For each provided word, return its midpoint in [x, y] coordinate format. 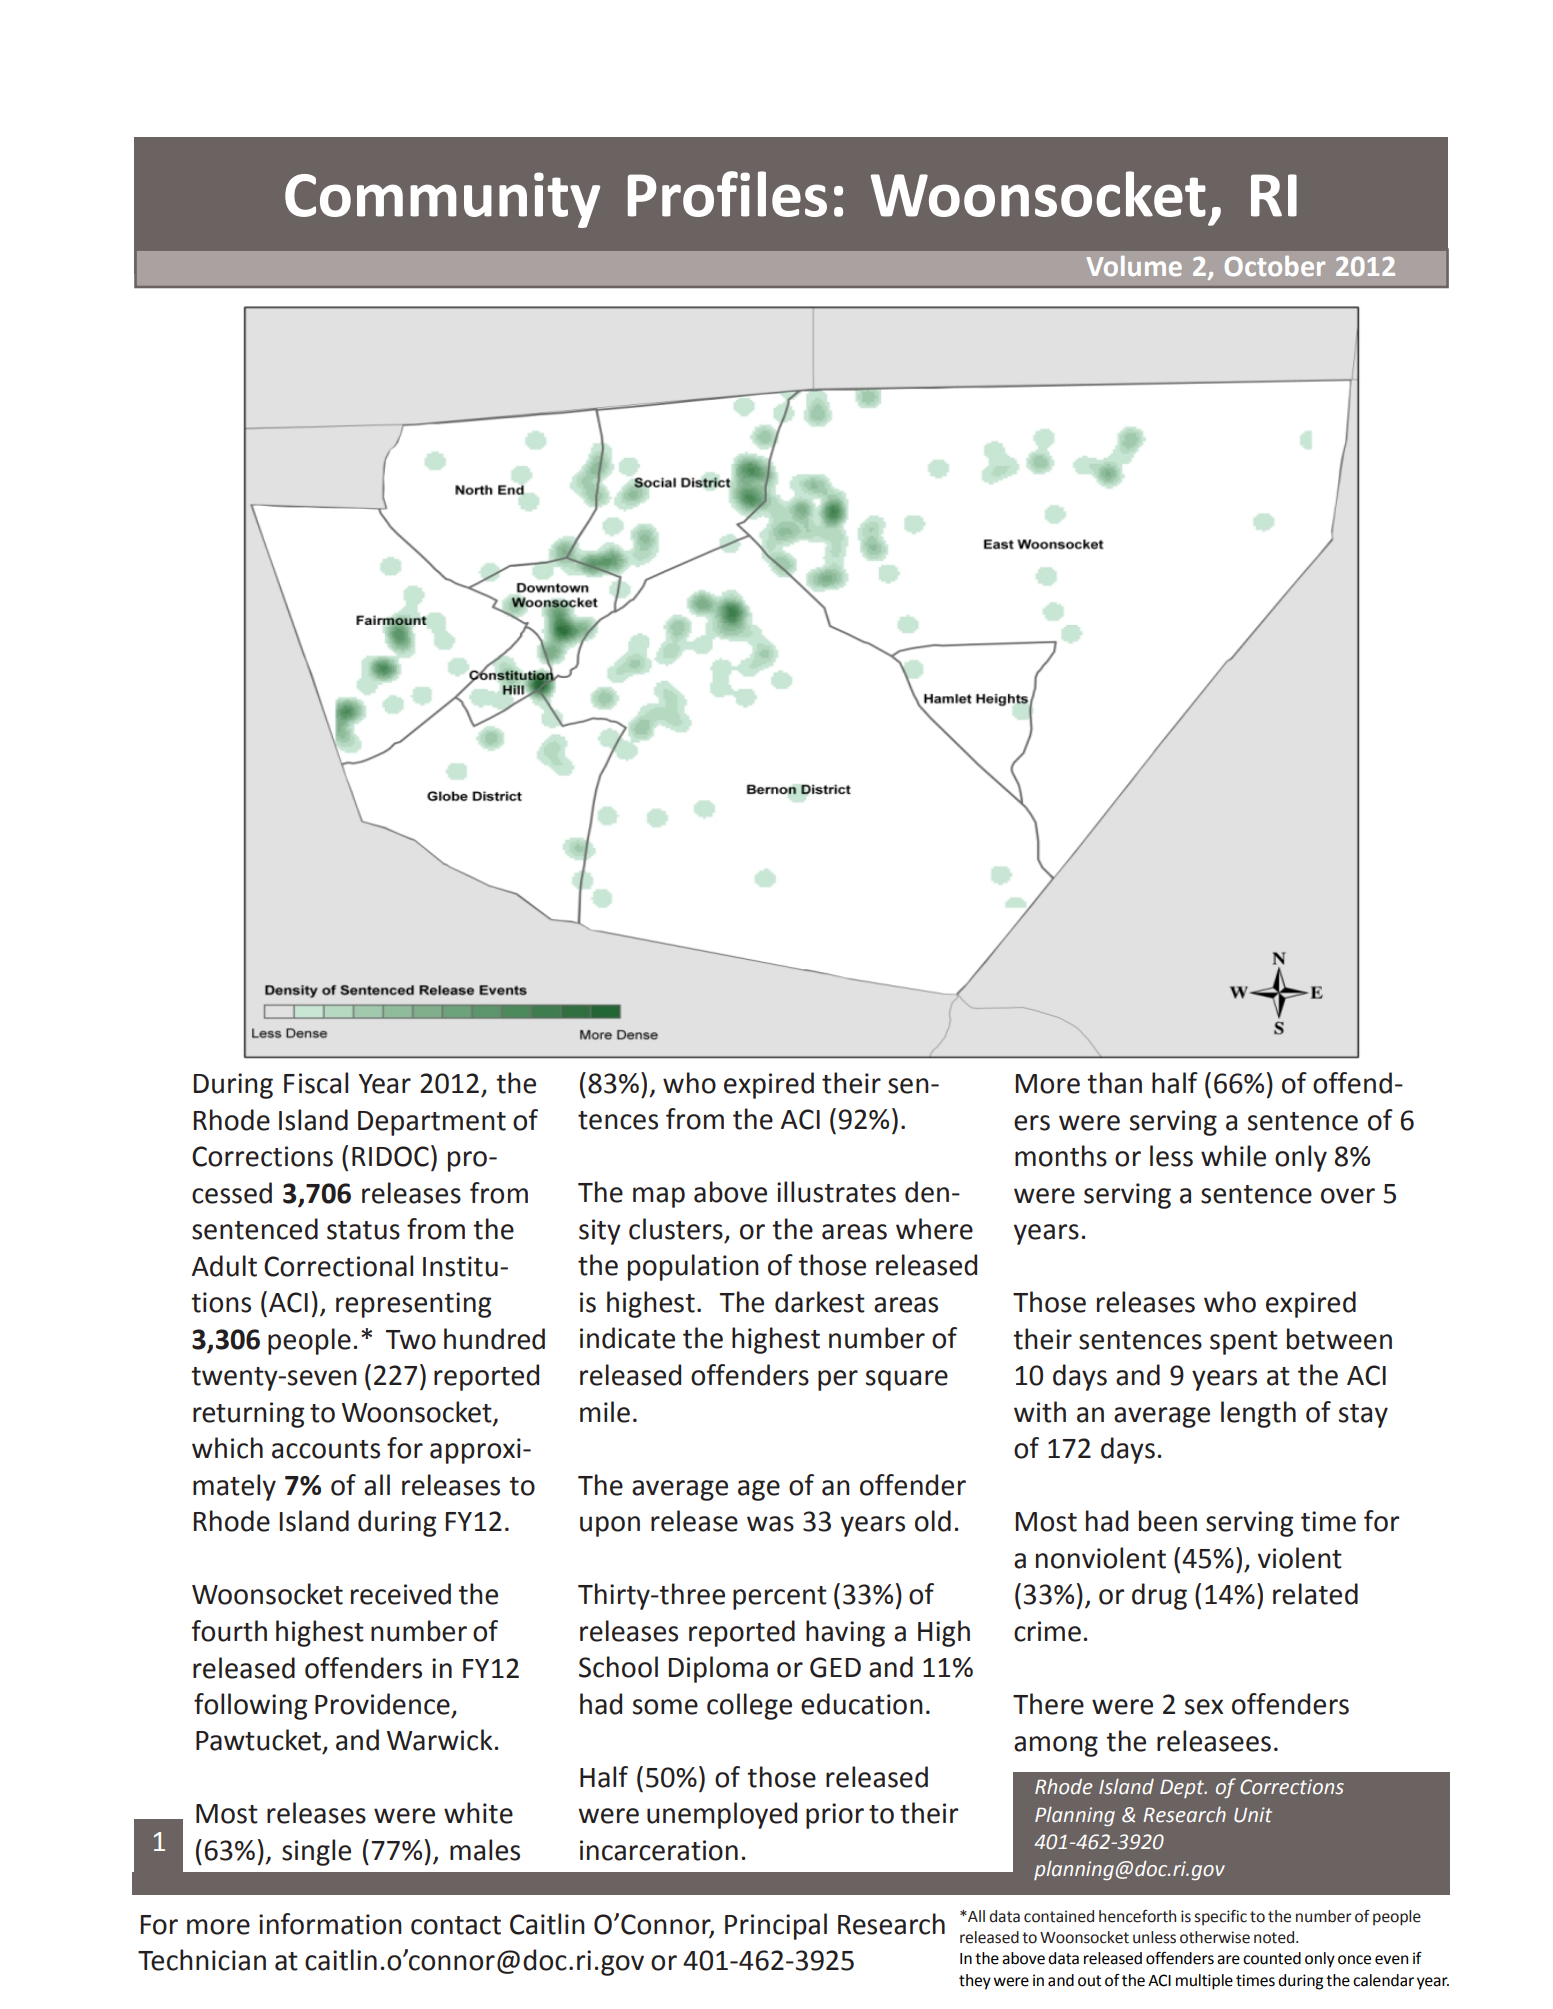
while [1233, 1156]
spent [1244, 1343]
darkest [820, 1302]
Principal [776, 1926]
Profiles [727, 194]
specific [1221, 1918]
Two [411, 1340]
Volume [1134, 266]
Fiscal [316, 1083]
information [330, 1924]
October [1275, 266]
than [1114, 1083]
